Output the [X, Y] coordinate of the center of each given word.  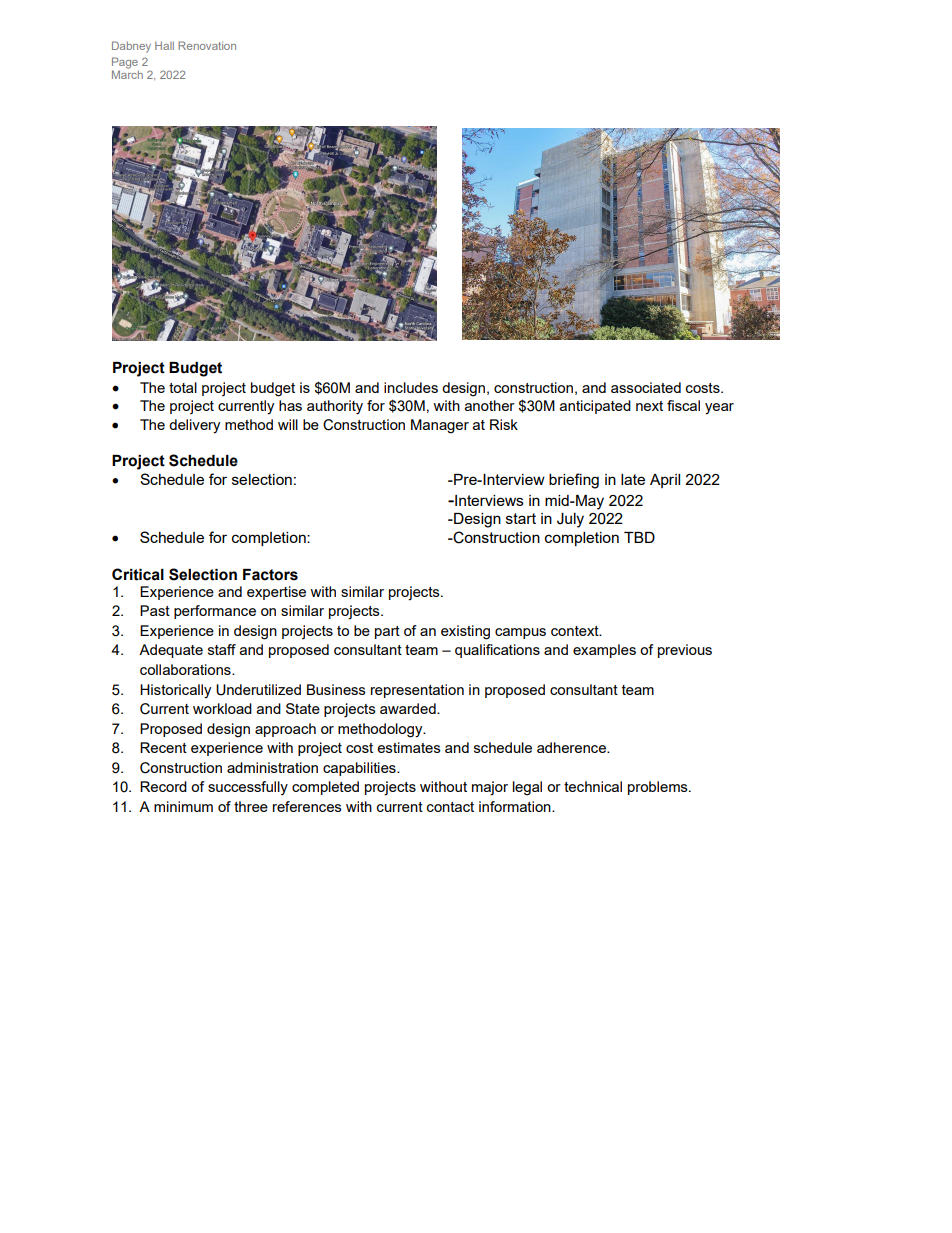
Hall [164, 46]
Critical [138, 574]
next [649, 406]
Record [163, 786]
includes [411, 387]
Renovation [207, 45]
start [521, 518]
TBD [639, 537]
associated [646, 387]
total [183, 387]
